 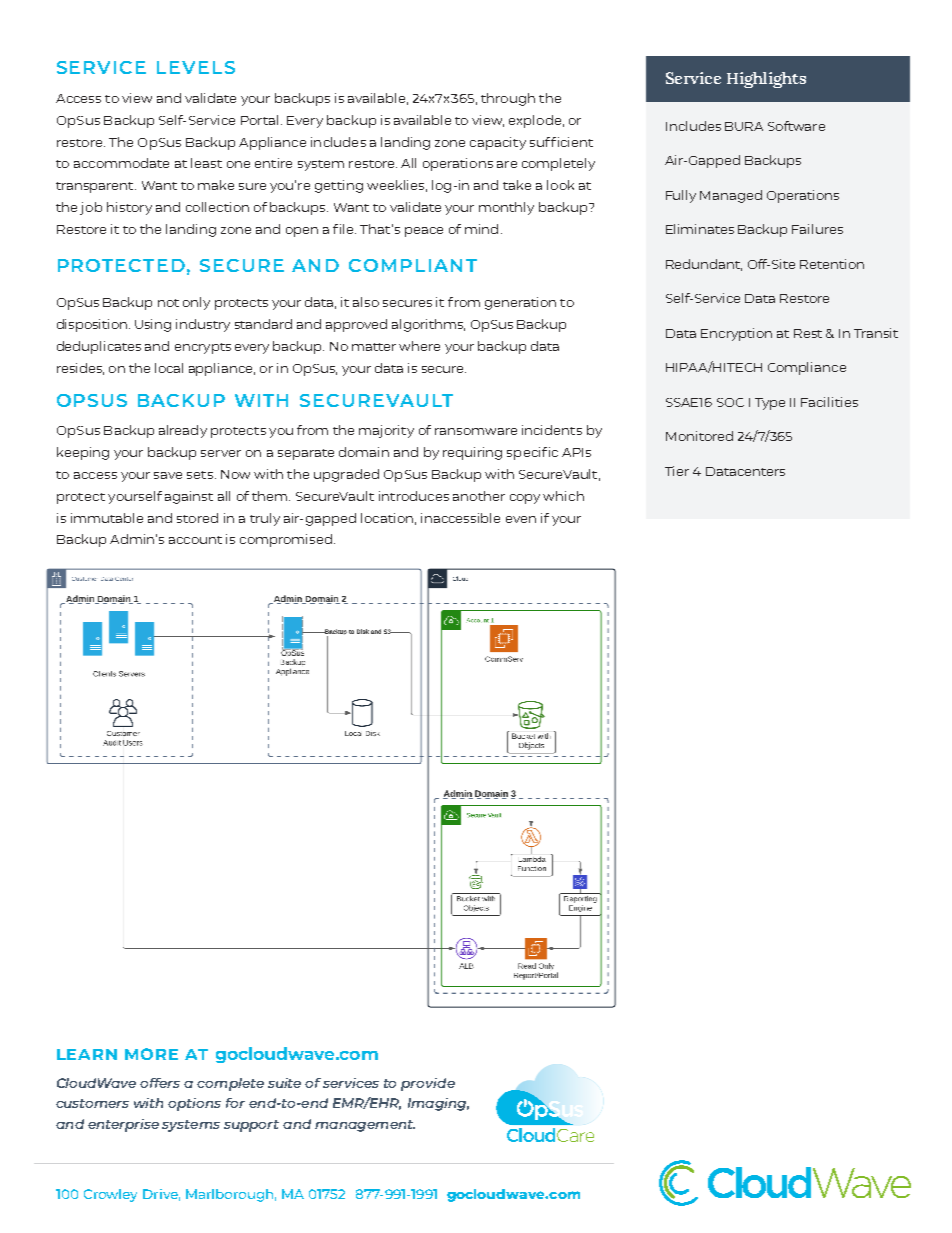 What do you see at coordinates (428, 1084) in the screenshot?
I see `provide` at bounding box center [428, 1084].
